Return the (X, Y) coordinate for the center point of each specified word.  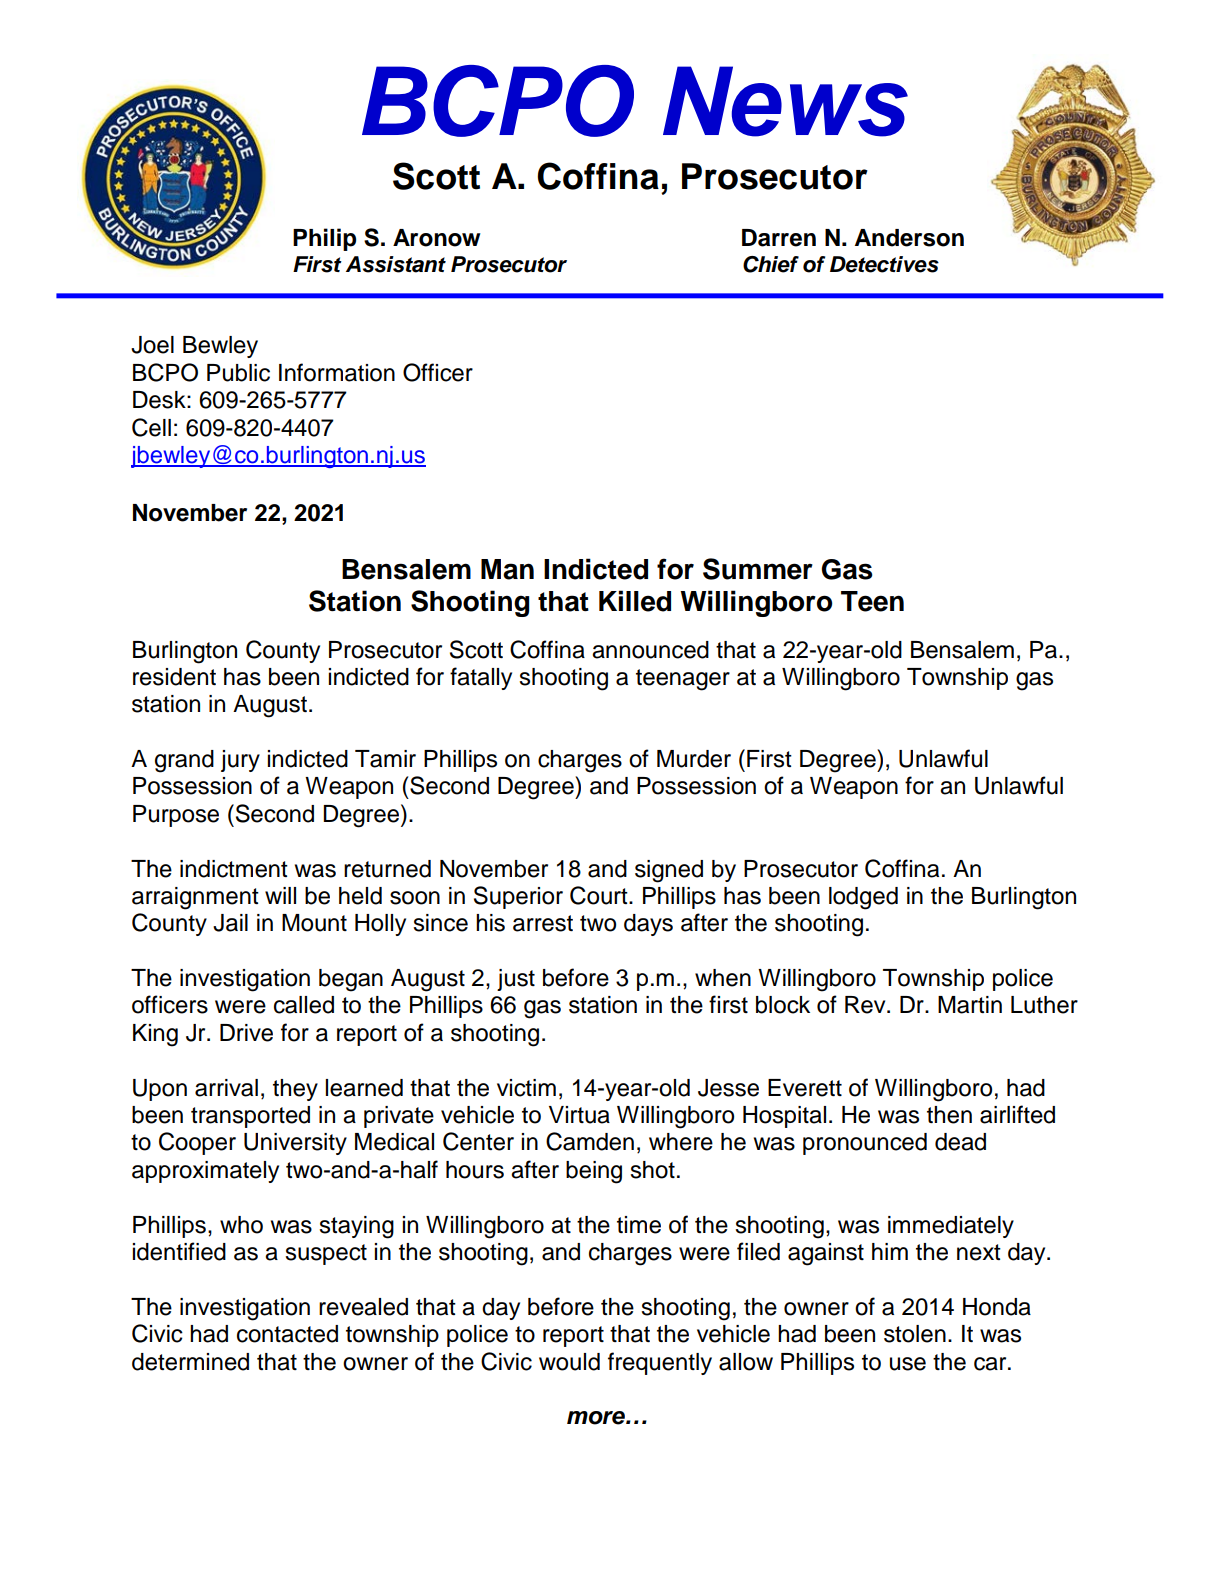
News (785, 101)
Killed (635, 601)
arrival (226, 1088)
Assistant (396, 264)
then (949, 1115)
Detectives (884, 264)
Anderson (909, 238)
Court (600, 895)
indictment (234, 869)
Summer (758, 569)
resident (174, 677)
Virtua (579, 1115)
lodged (863, 898)
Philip (324, 239)
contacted (287, 1334)
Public (238, 373)
